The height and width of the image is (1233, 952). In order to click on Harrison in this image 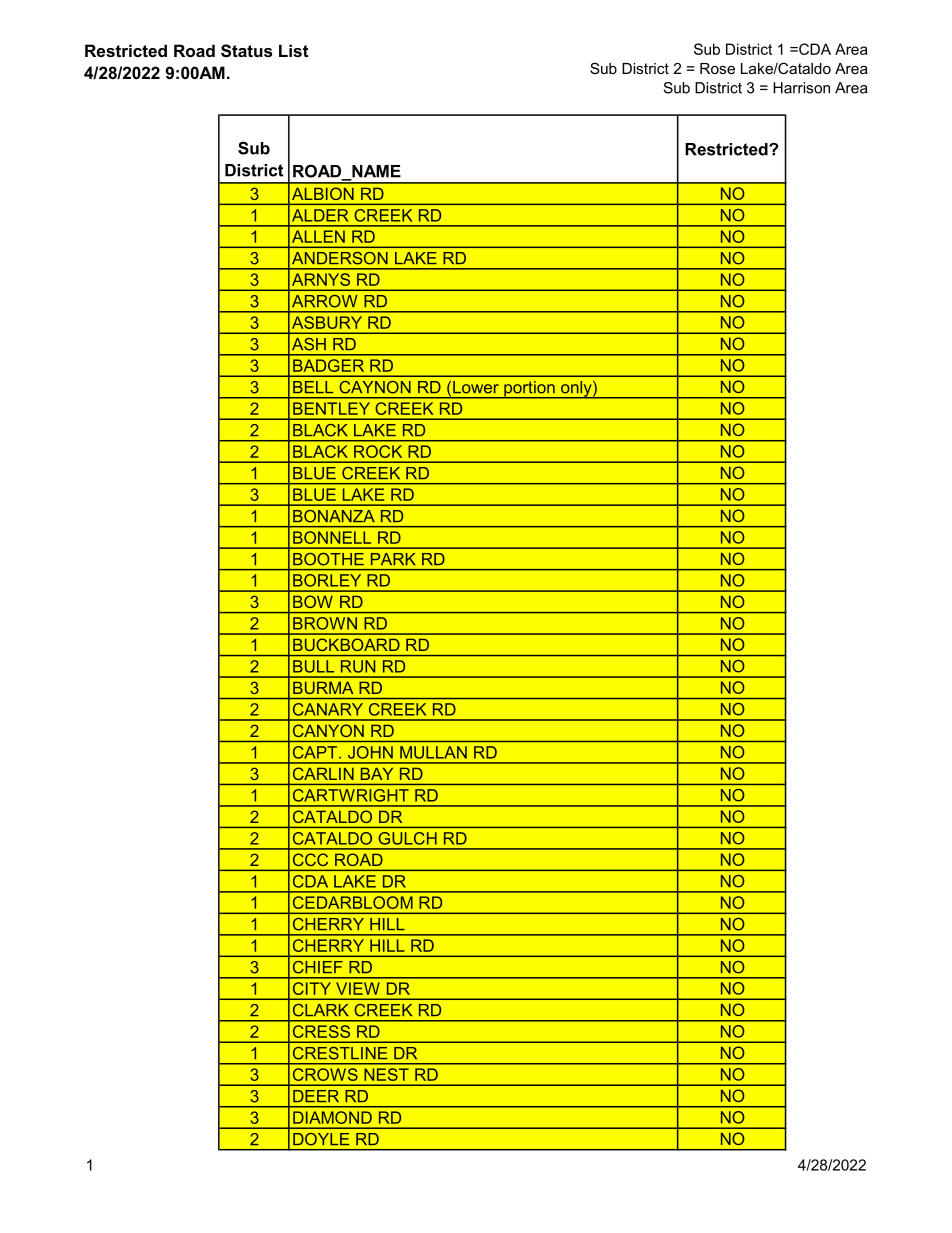, I will do `click(801, 88)`.
